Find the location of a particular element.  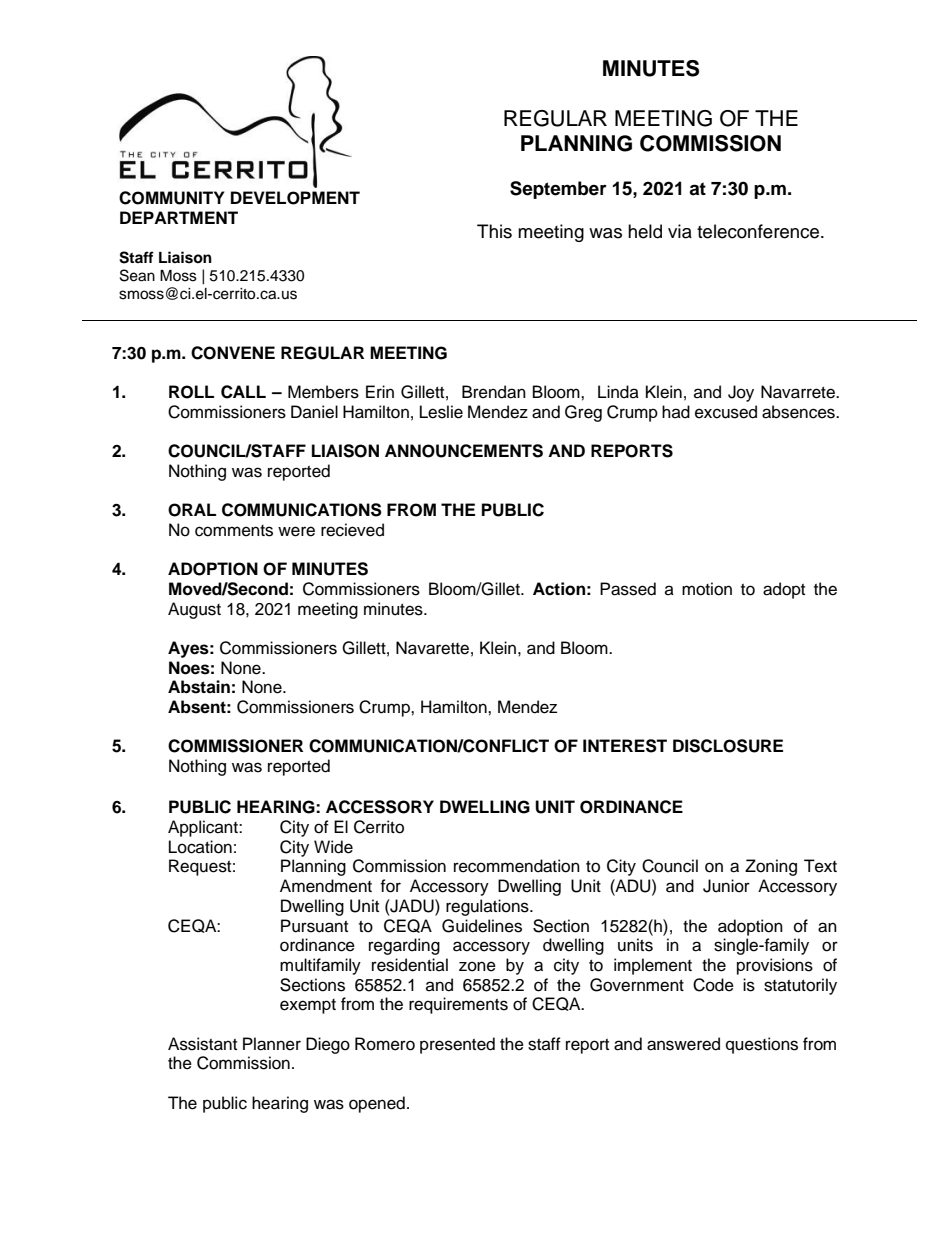

presented is located at coordinates (457, 1045).
